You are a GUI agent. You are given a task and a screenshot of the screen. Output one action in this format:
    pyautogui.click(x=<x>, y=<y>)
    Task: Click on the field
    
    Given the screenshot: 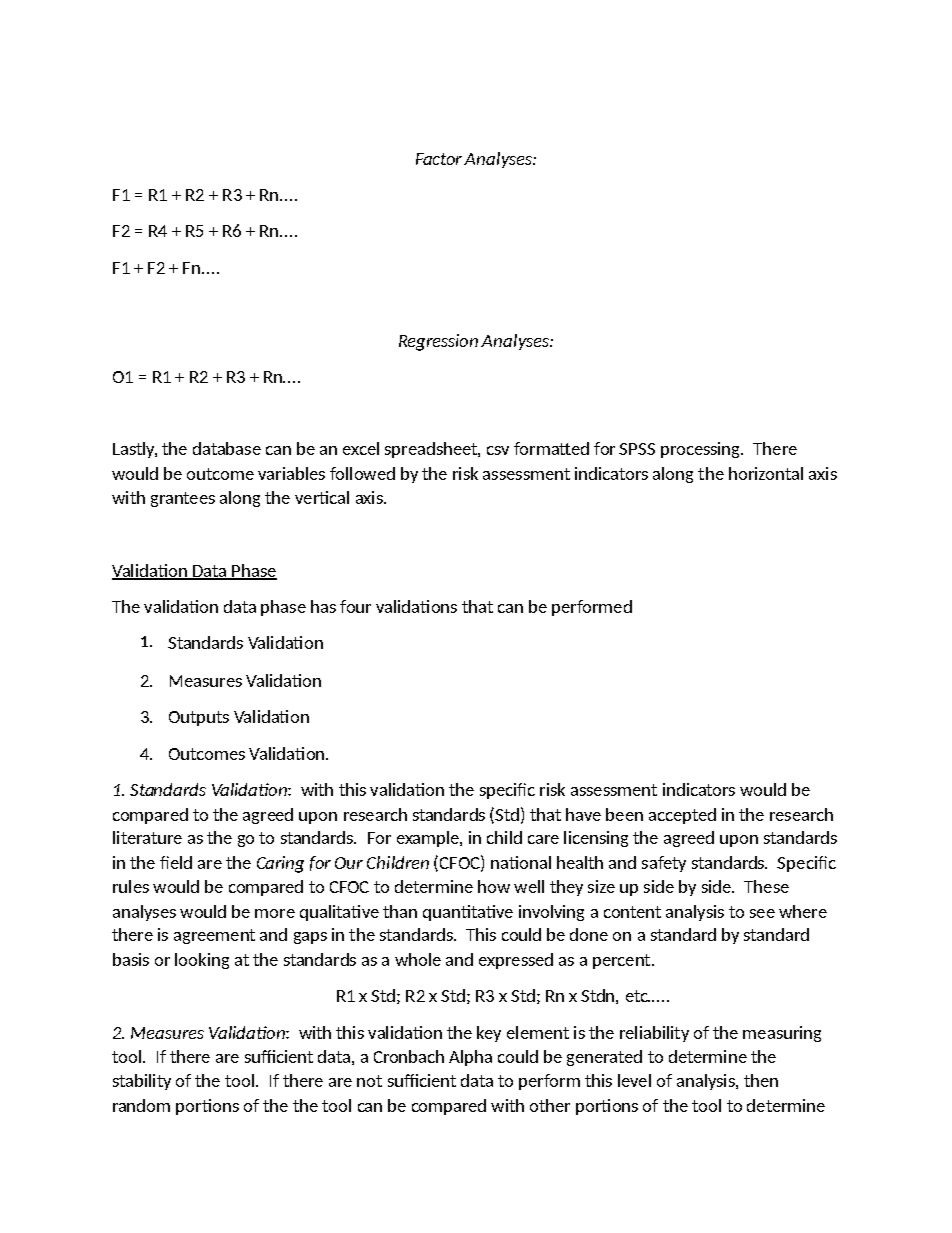 What is the action you would take?
    pyautogui.click(x=176, y=862)
